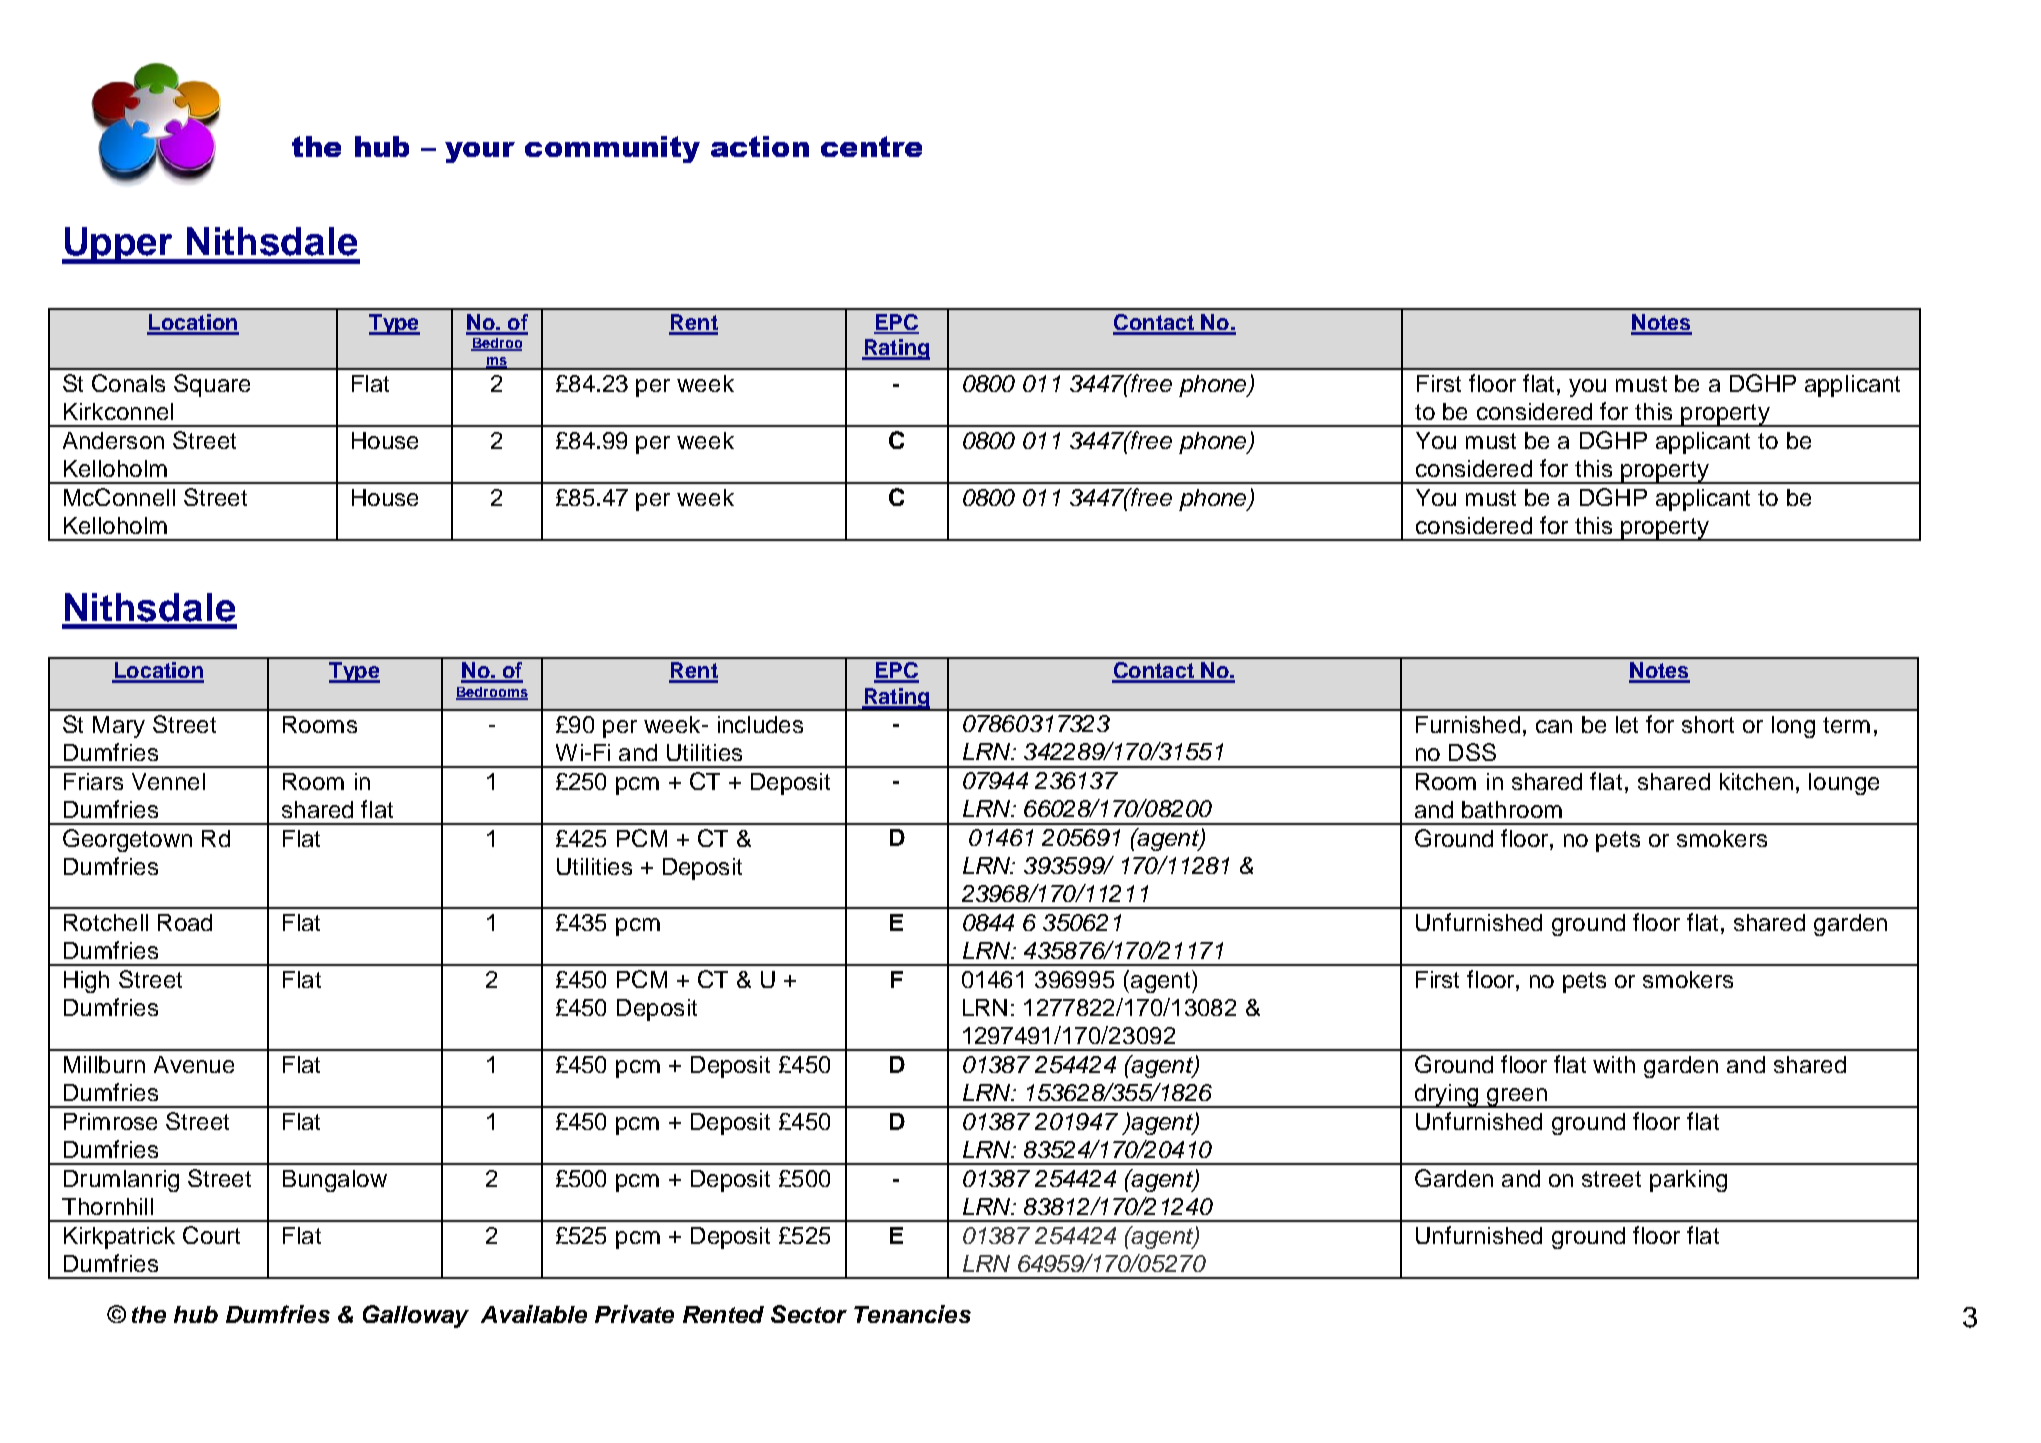  What do you see at coordinates (416, 1316) in the screenshot?
I see `Galloway` at bounding box center [416, 1316].
